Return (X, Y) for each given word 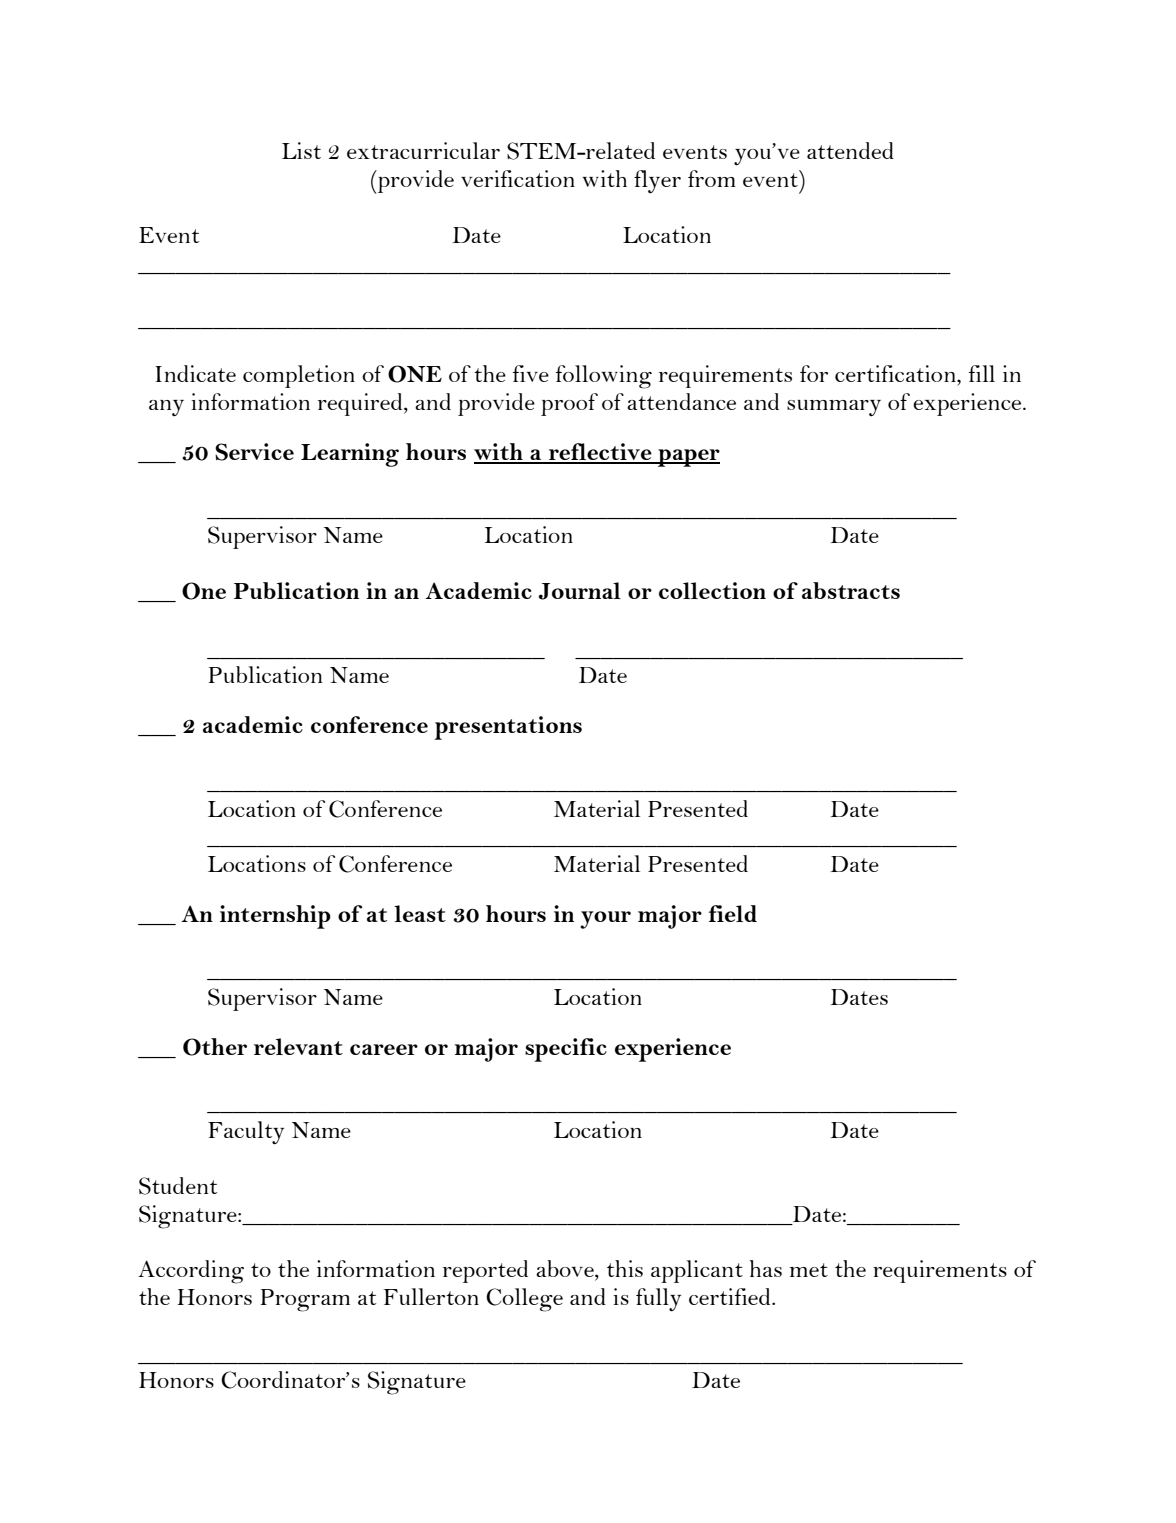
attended (850, 150)
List (301, 150)
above (566, 1270)
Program (305, 1300)
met (809, 1270)
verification (518, 178)
